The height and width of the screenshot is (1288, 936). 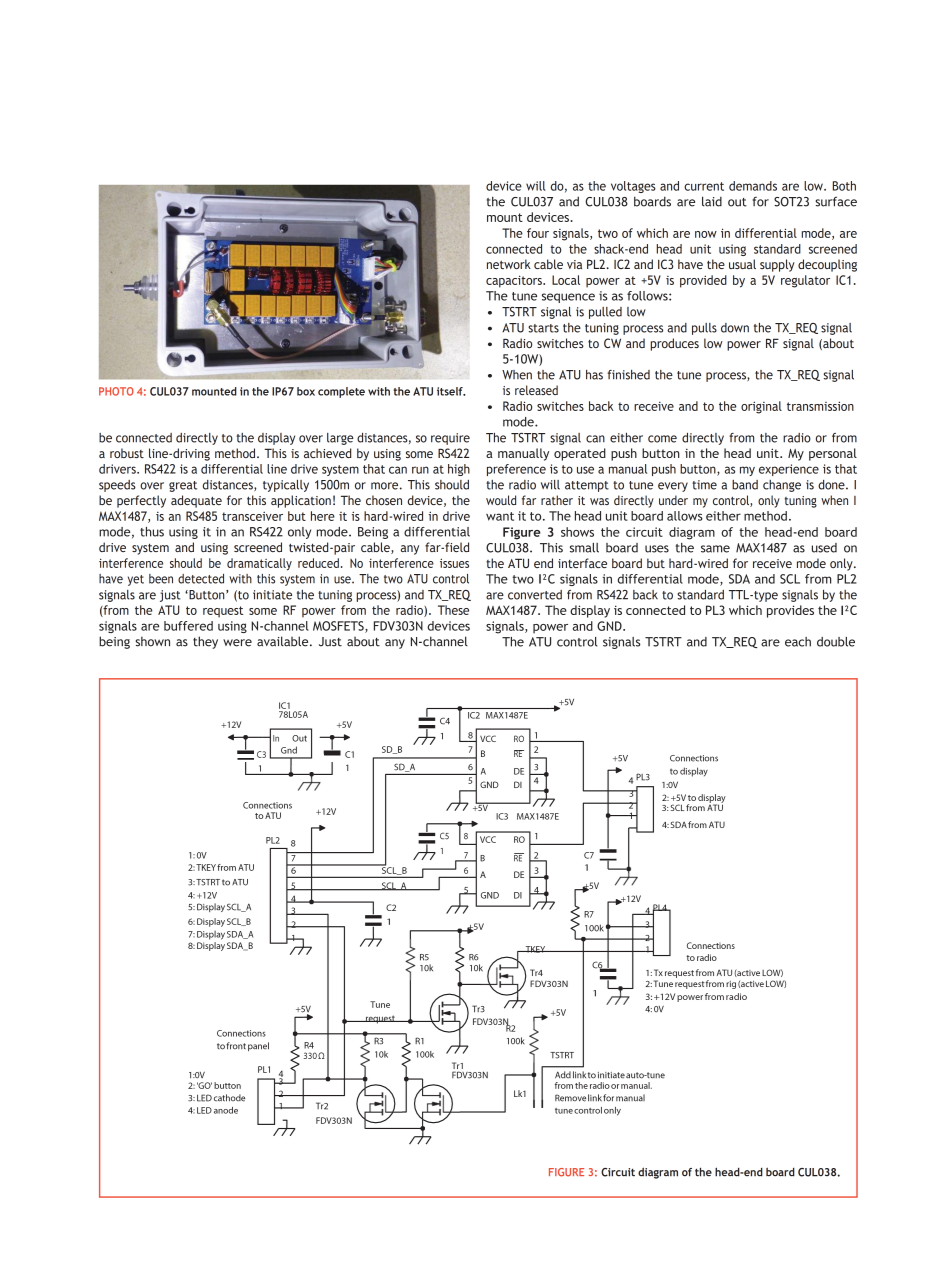 I want to click on PHOTO, so click(x=116, y=391).
